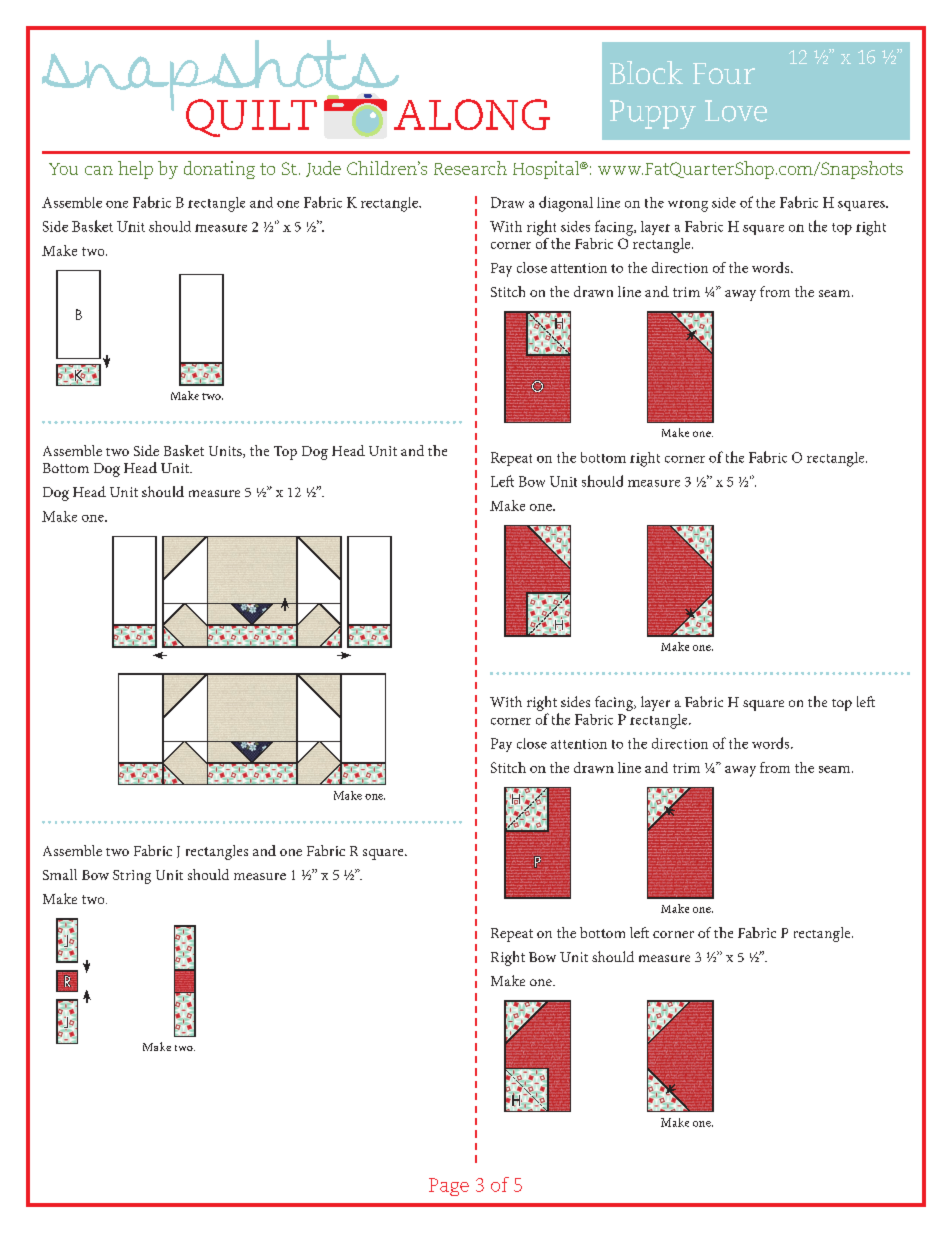 This screenshot has width=952, height=1233. What do you see at coordinates (60, 874) in the screenshot?
I see `Small` at bounding box center [60, 874].
